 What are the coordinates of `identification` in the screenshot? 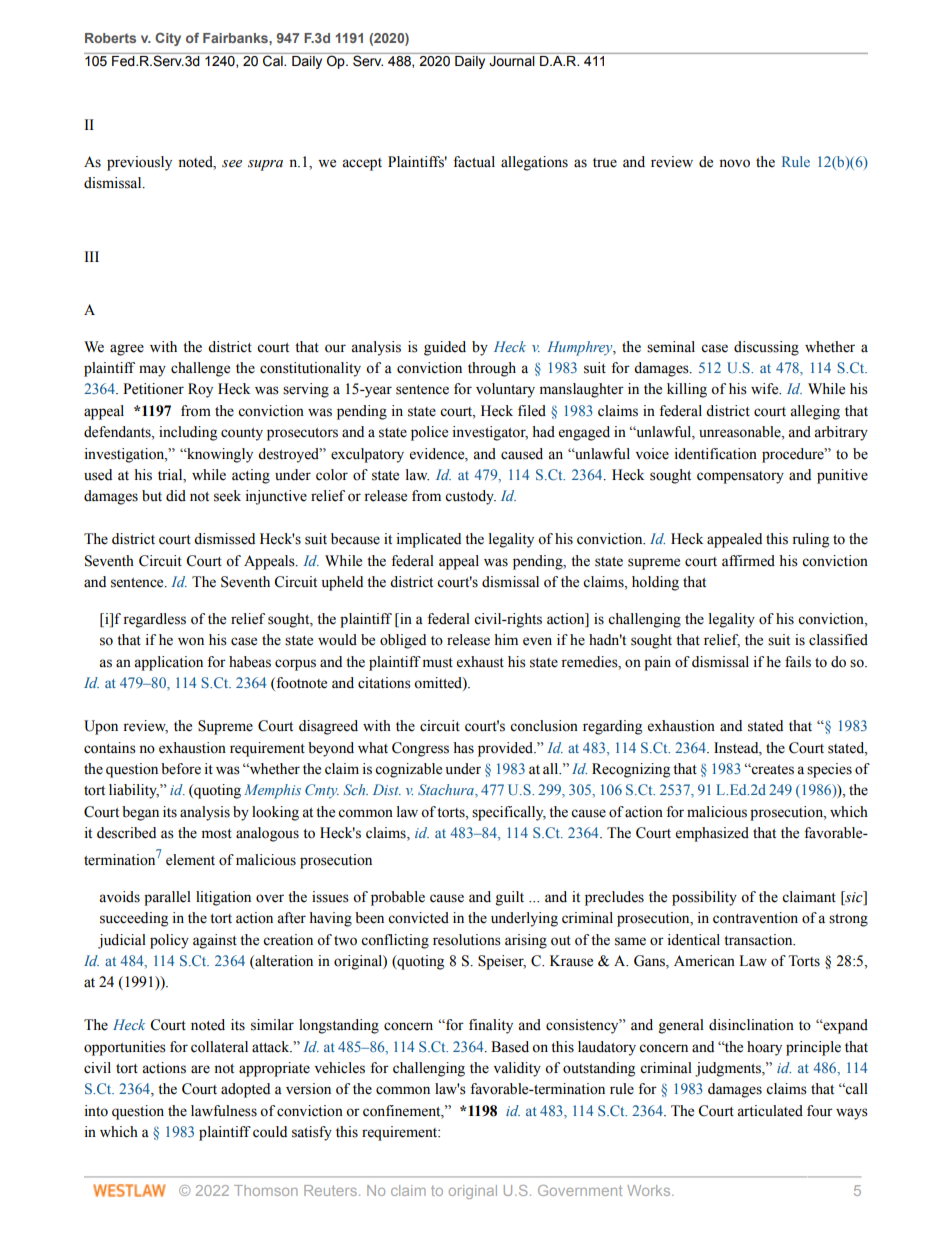 It's located at (716, 454).
